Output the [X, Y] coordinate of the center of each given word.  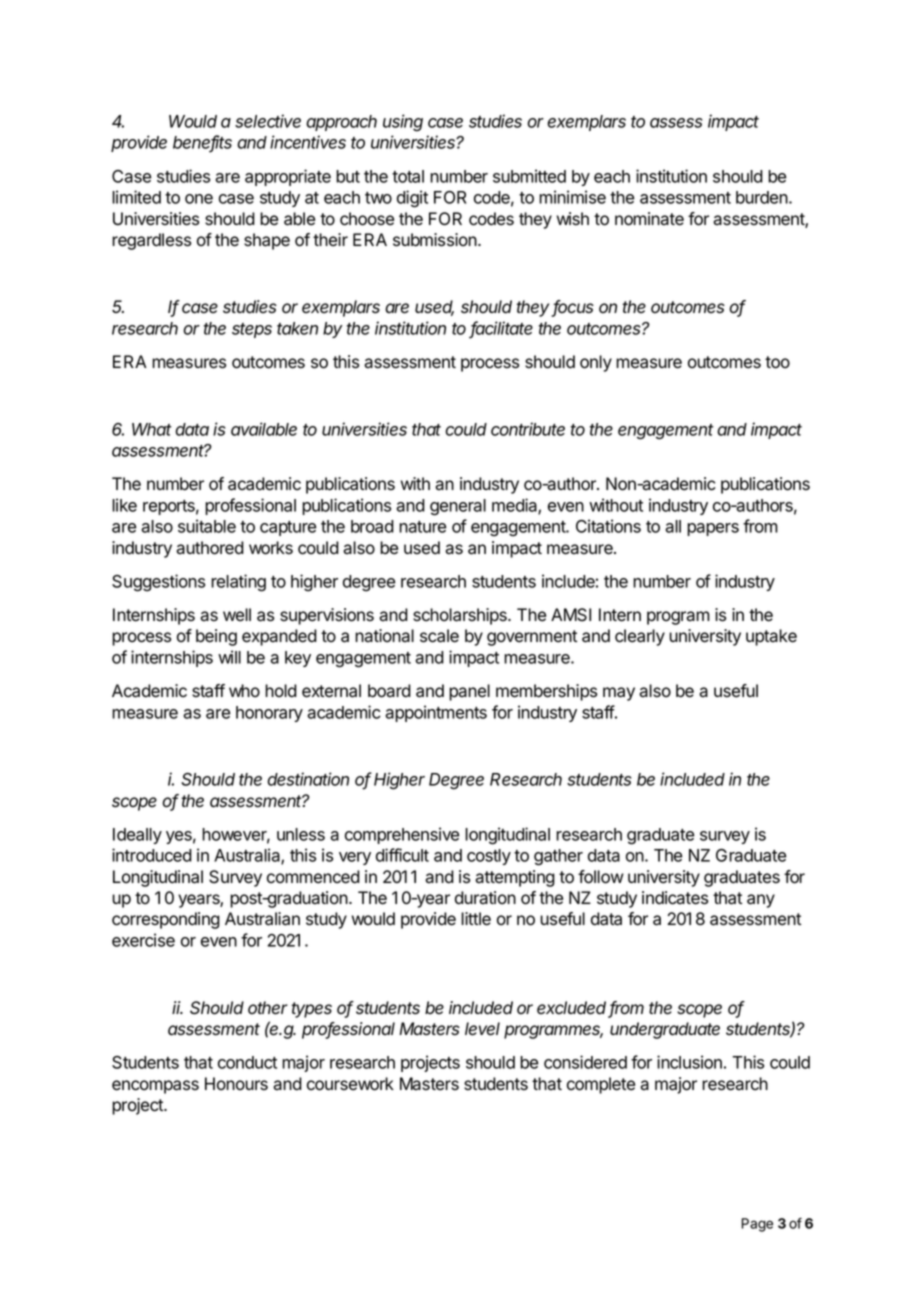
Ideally [137, 836]
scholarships [461, 616]
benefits [202, 143]
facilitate [501, 329]
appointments [436, 713]
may [619, 694]
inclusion [689, 1062]
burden [763, 197]
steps [252, 330]
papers [713, 529]
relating [238, 583]
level [482, 1029]
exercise [143, 940]
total [408, 176]
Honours [236, 1084]
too [777, 362]
